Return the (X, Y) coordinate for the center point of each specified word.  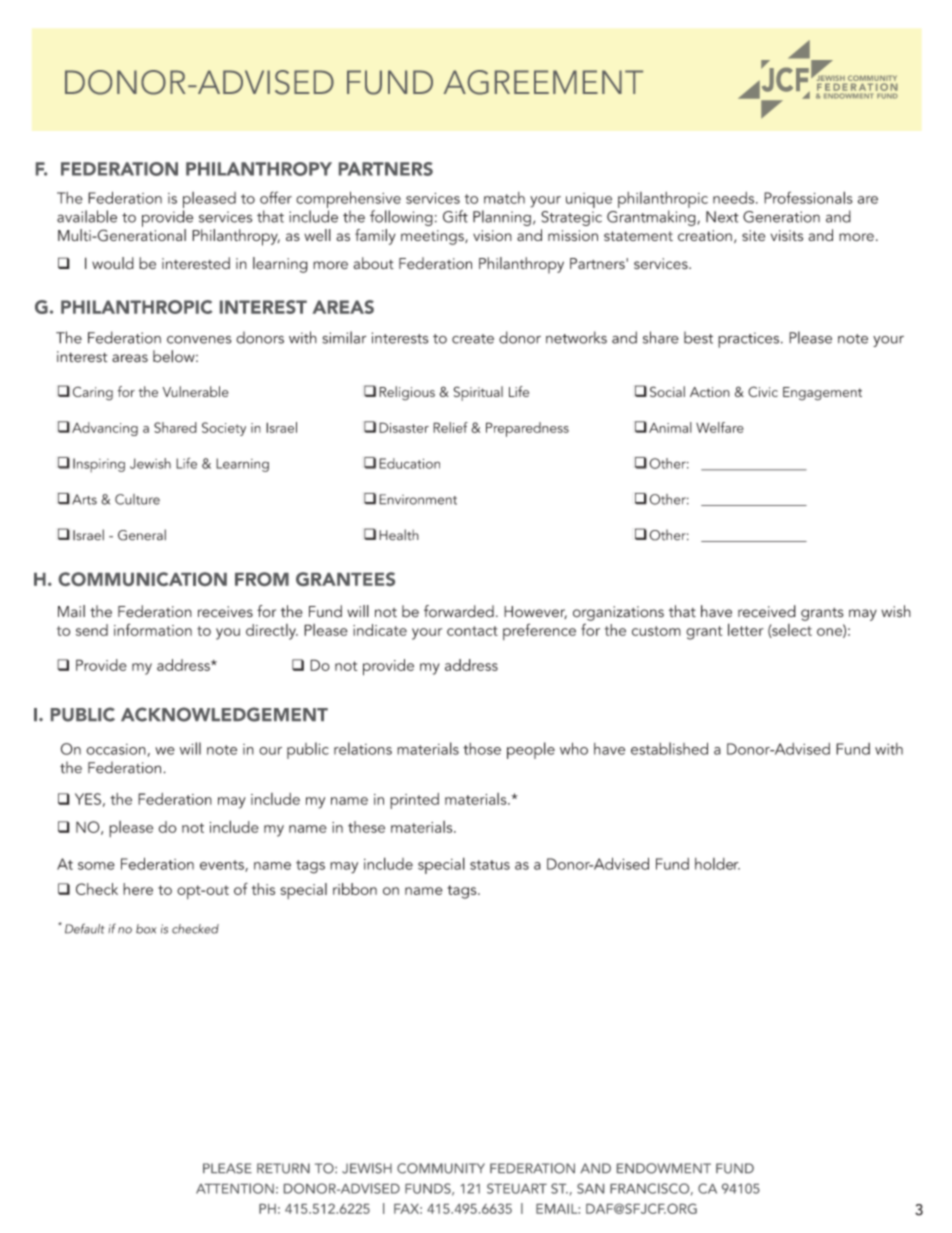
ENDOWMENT (664, 1168)
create (473, 339)
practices (750, 340)
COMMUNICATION (142, 579)
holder (717, 864)
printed (414, 801)
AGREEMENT (543, 82)
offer (276, 197)
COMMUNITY (441, 1168)
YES (88, 799)
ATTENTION (235, 1188)
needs (735, 198)
